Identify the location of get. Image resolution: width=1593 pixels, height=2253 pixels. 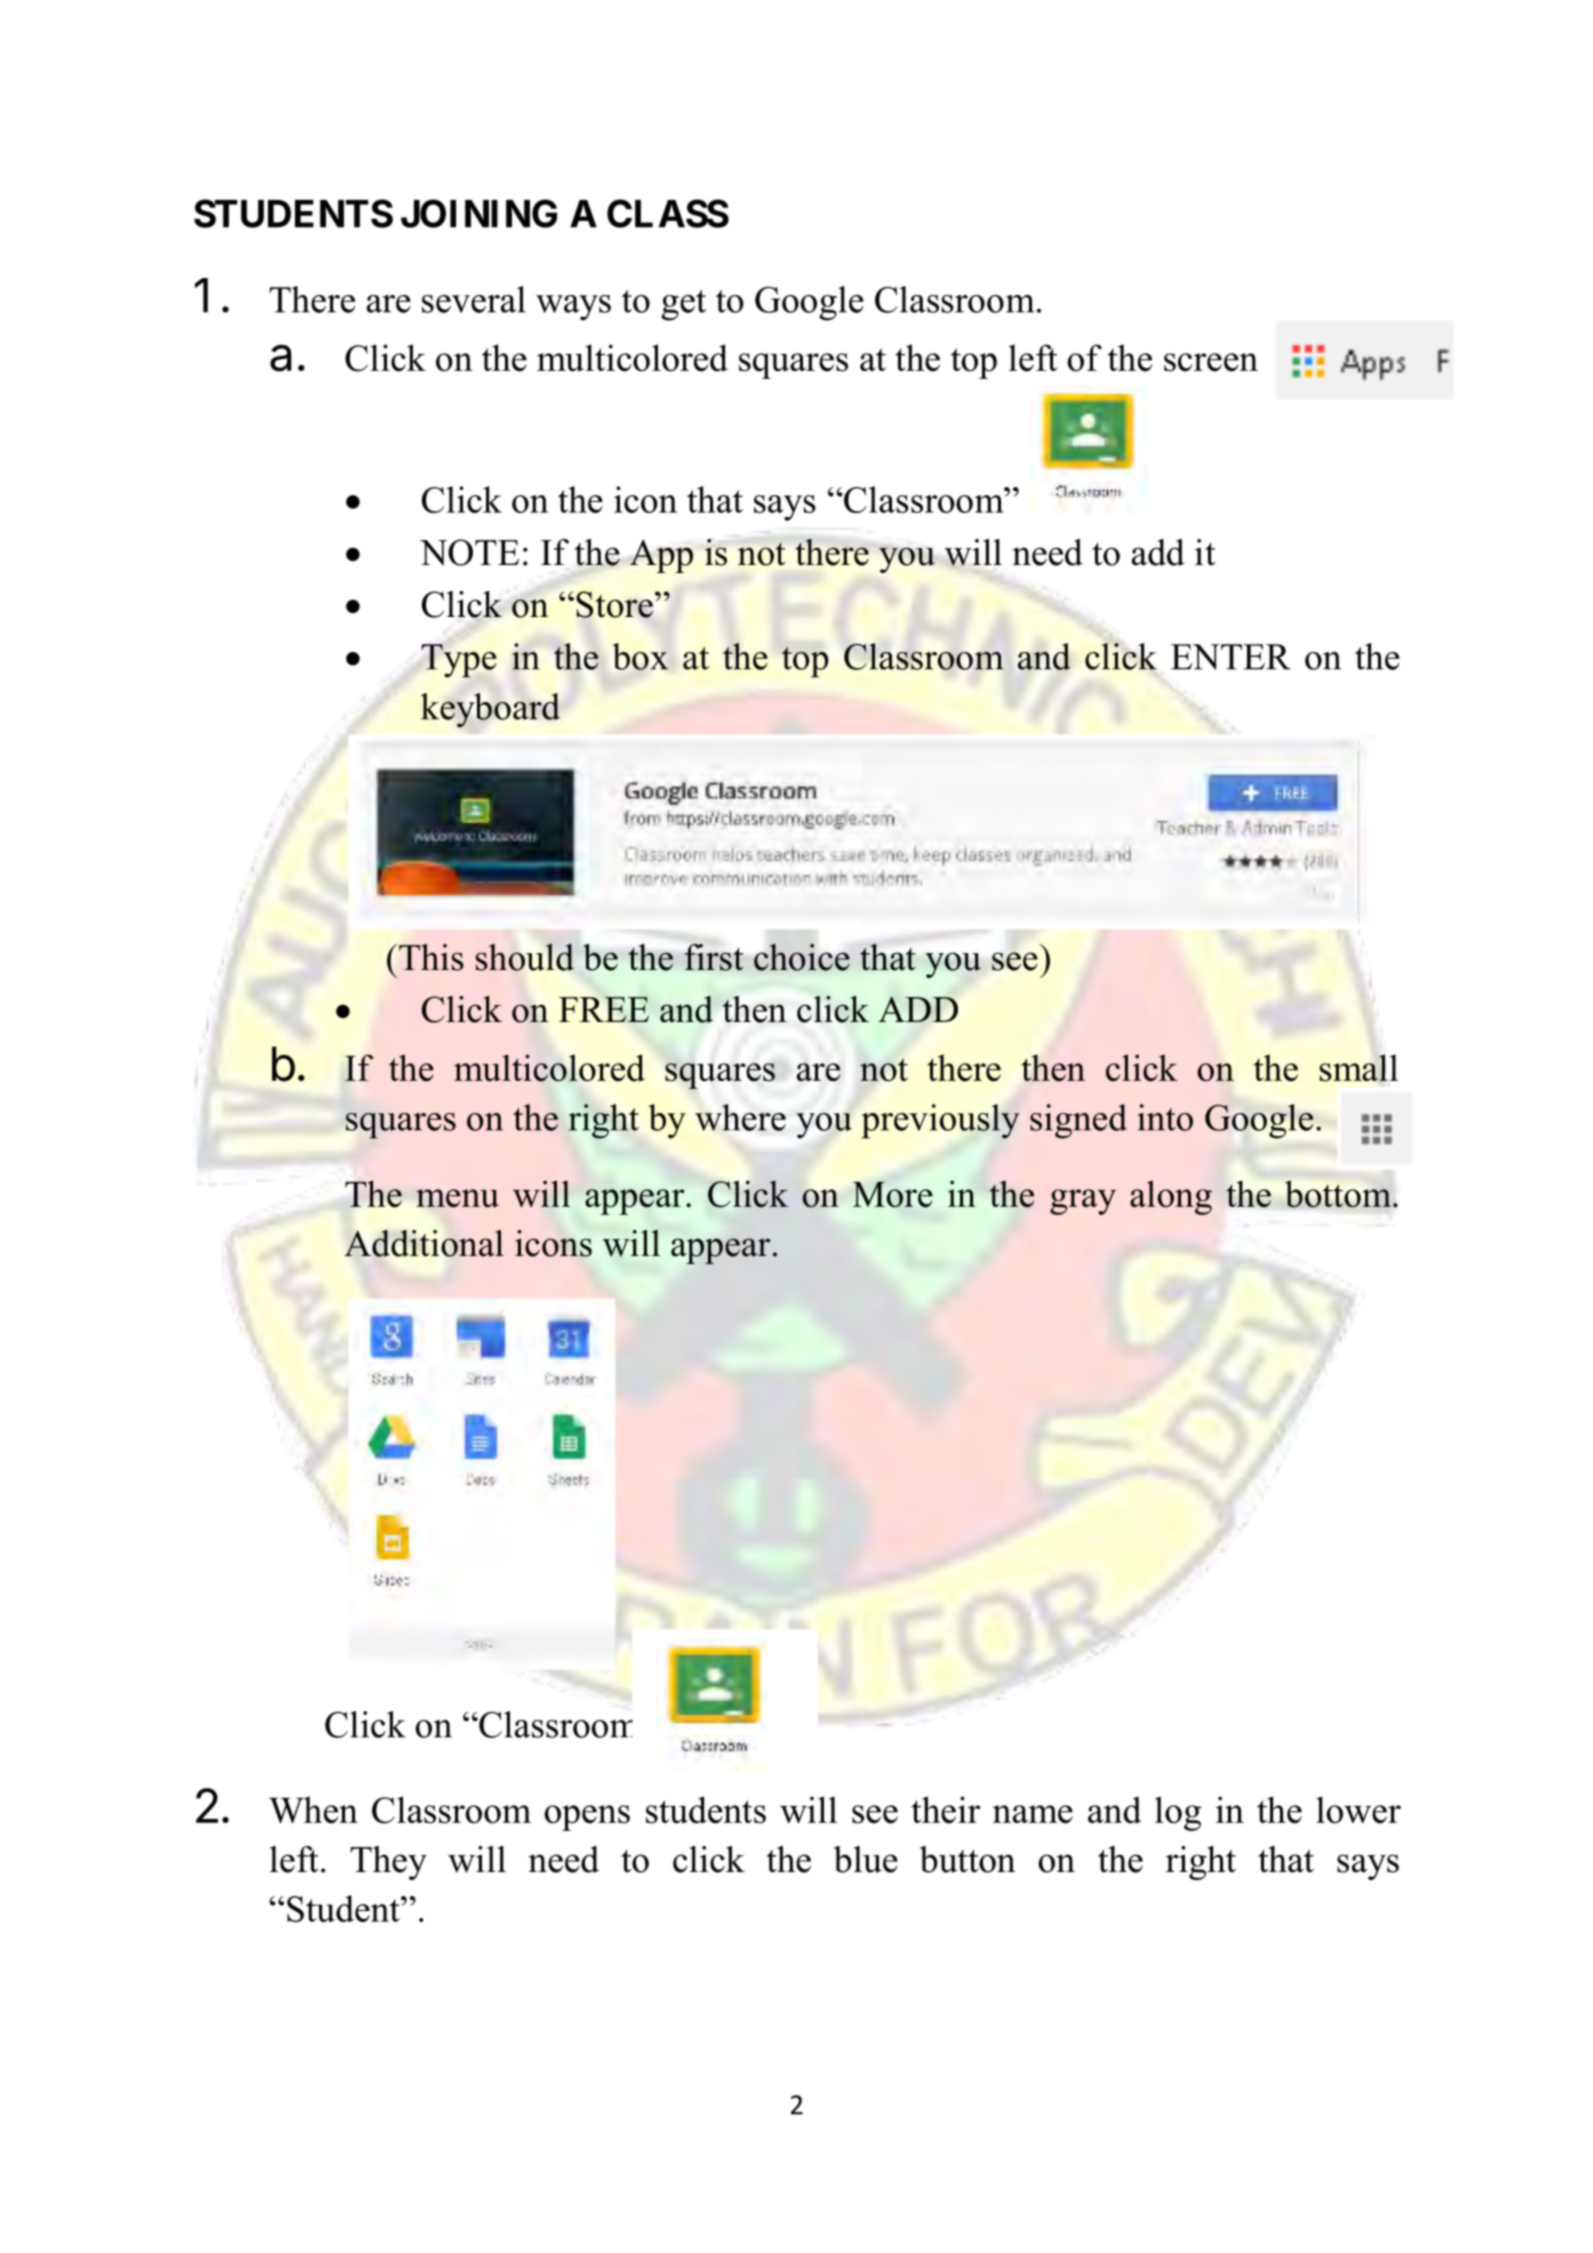
(683, 305).
